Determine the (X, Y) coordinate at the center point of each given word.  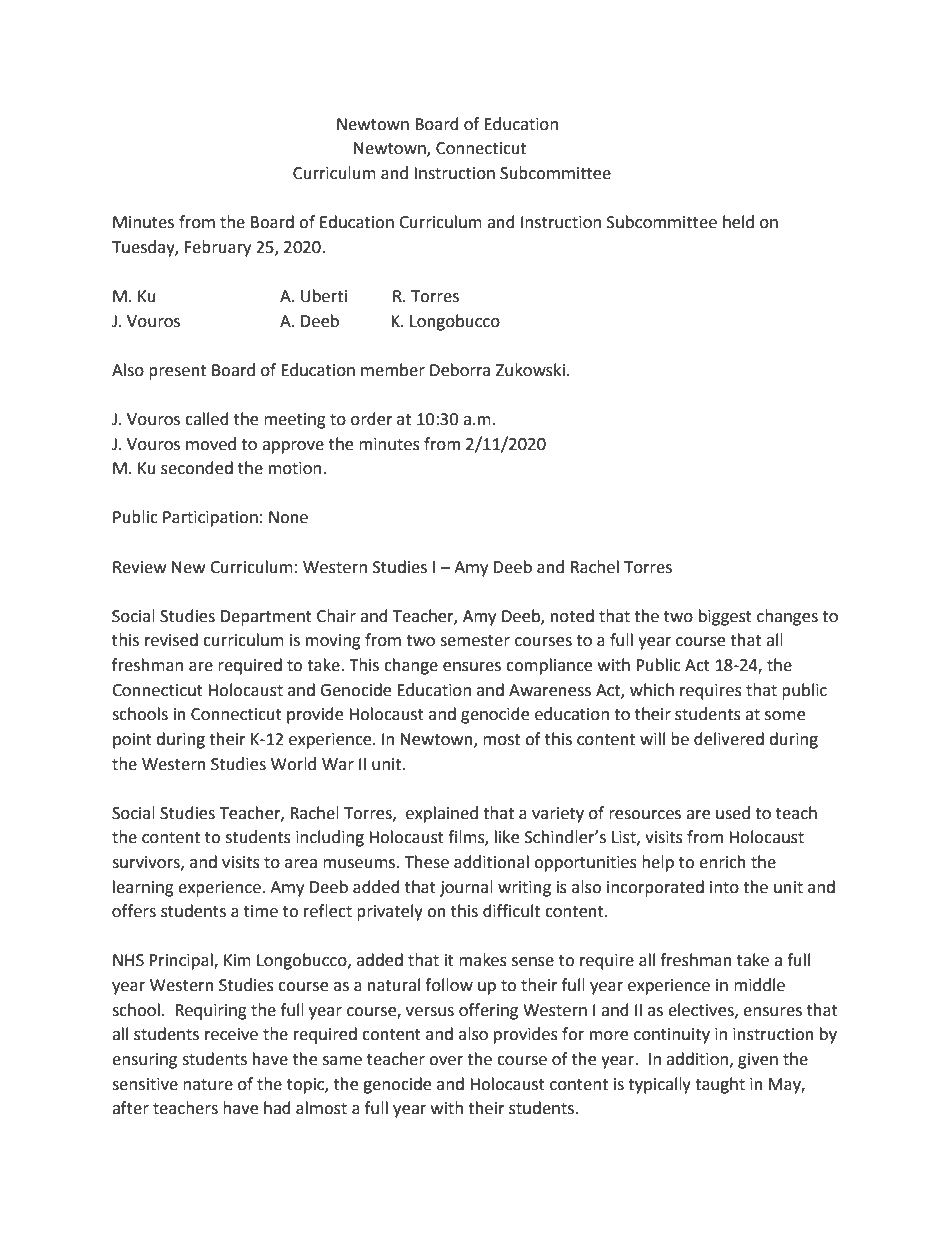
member (393, 370)
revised (171, 640)
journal (466, 888)
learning (143, 888)
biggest (725, 617)
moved (211, 444)
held (738, 222)
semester (475, 641)
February (218, 248)
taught (720, 1085)
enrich (722, 862)
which (652, 690)
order (372, 419)
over (446, 1061)
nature (208, 1085)
